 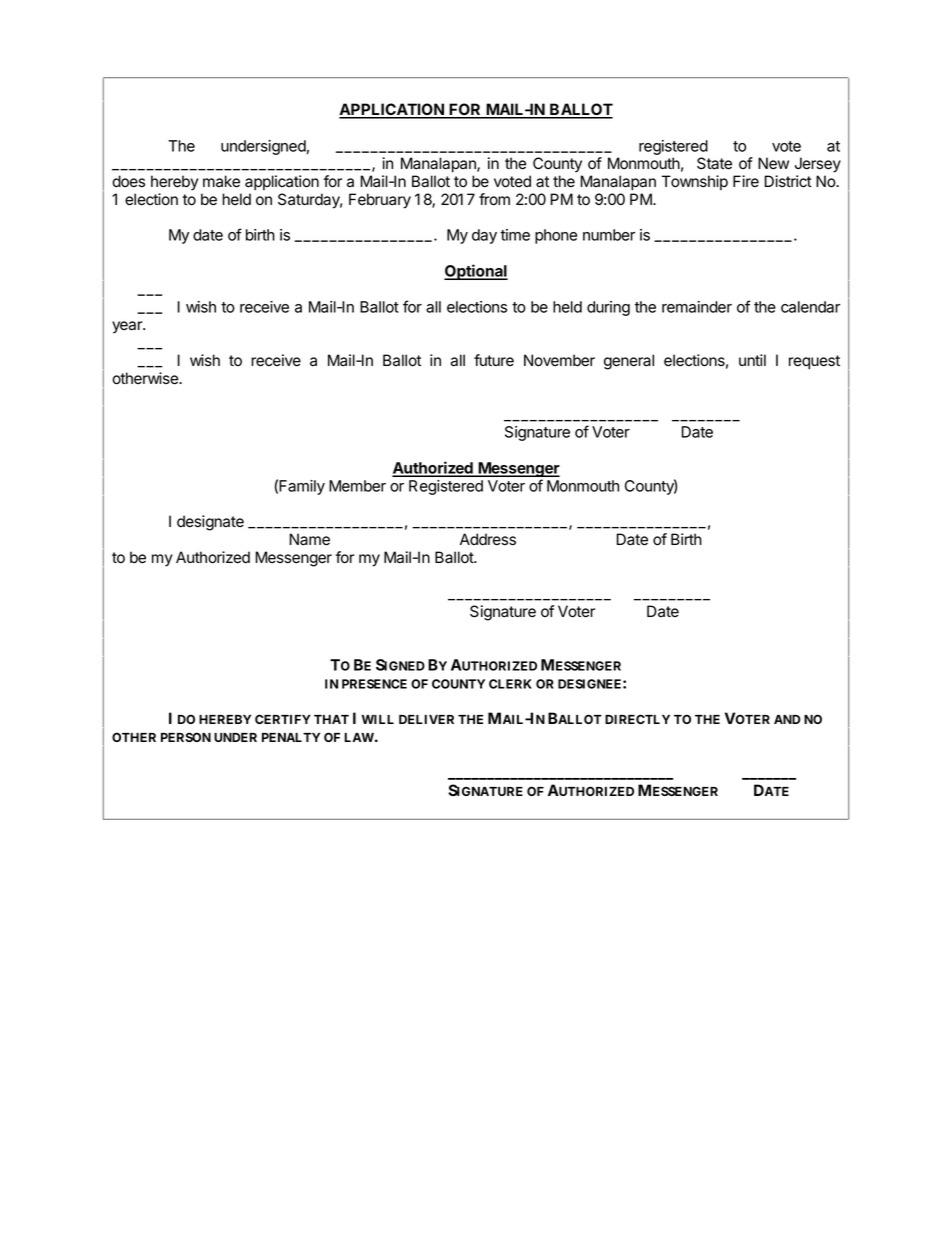 What do you see at coordinates (221, 181) in the document?
I see `make` at bounding box center [221, 181].
